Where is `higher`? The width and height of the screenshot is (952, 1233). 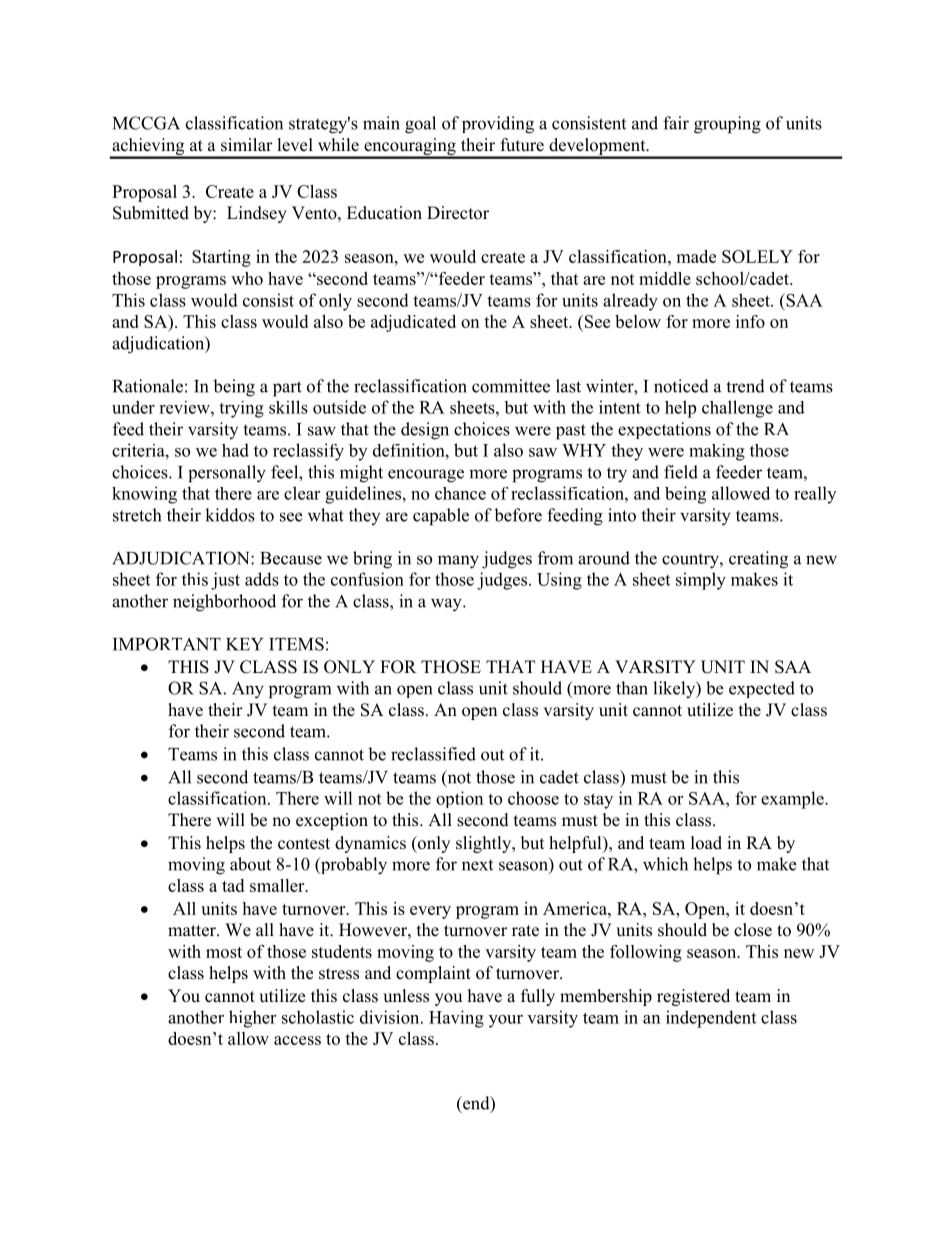
higher is located at coordinates (252, 1019).
